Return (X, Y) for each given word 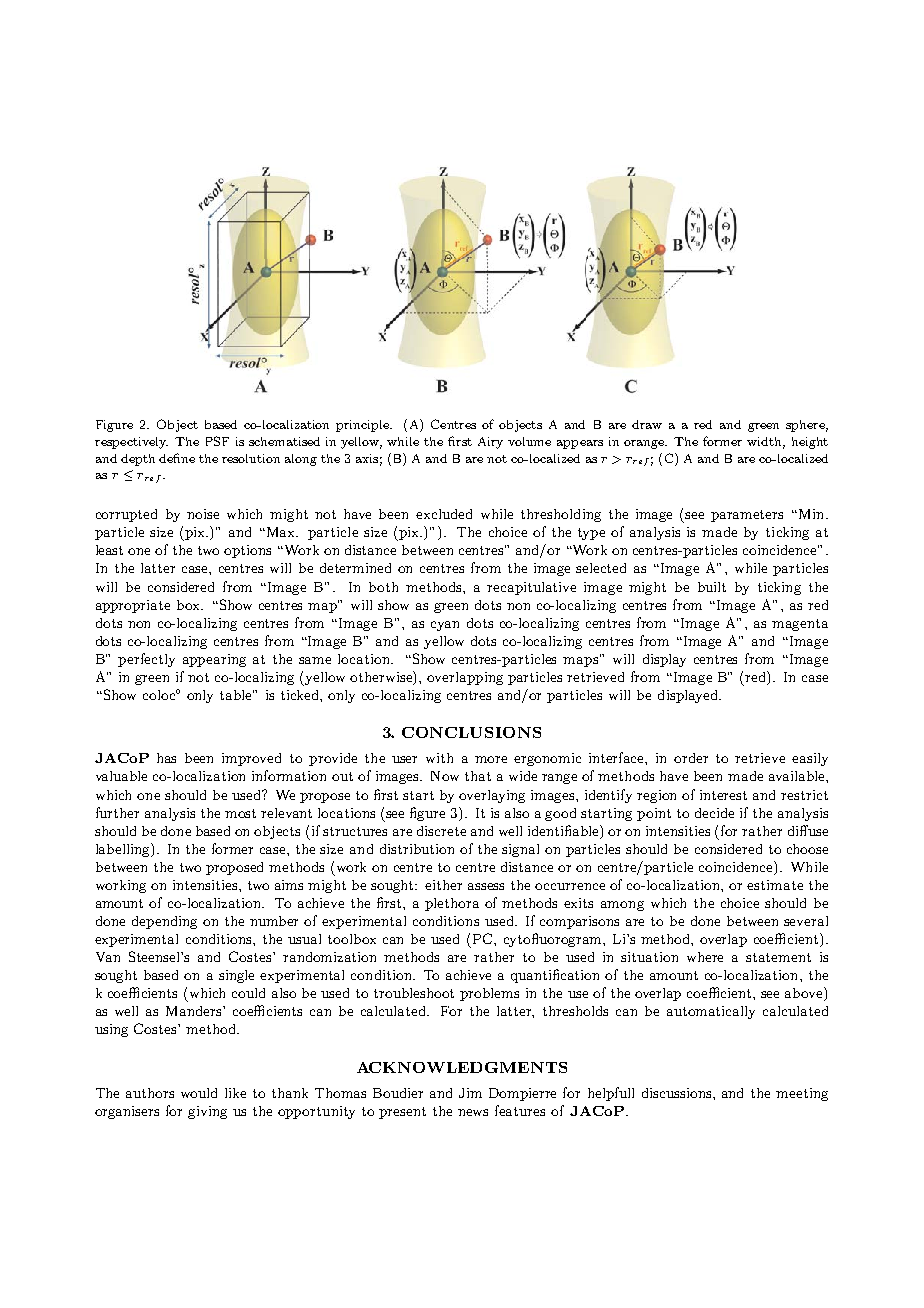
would (199, 1093)
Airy (490, 443)
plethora (452, 904)
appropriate (133, 606)
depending (164, 922)
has (166, 758)
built (712, 587)
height (810, 443)
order (691, 758)
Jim (470, 1093)
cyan (445, 626)
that (478, 776)
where (705, 957)
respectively (131, 443)
